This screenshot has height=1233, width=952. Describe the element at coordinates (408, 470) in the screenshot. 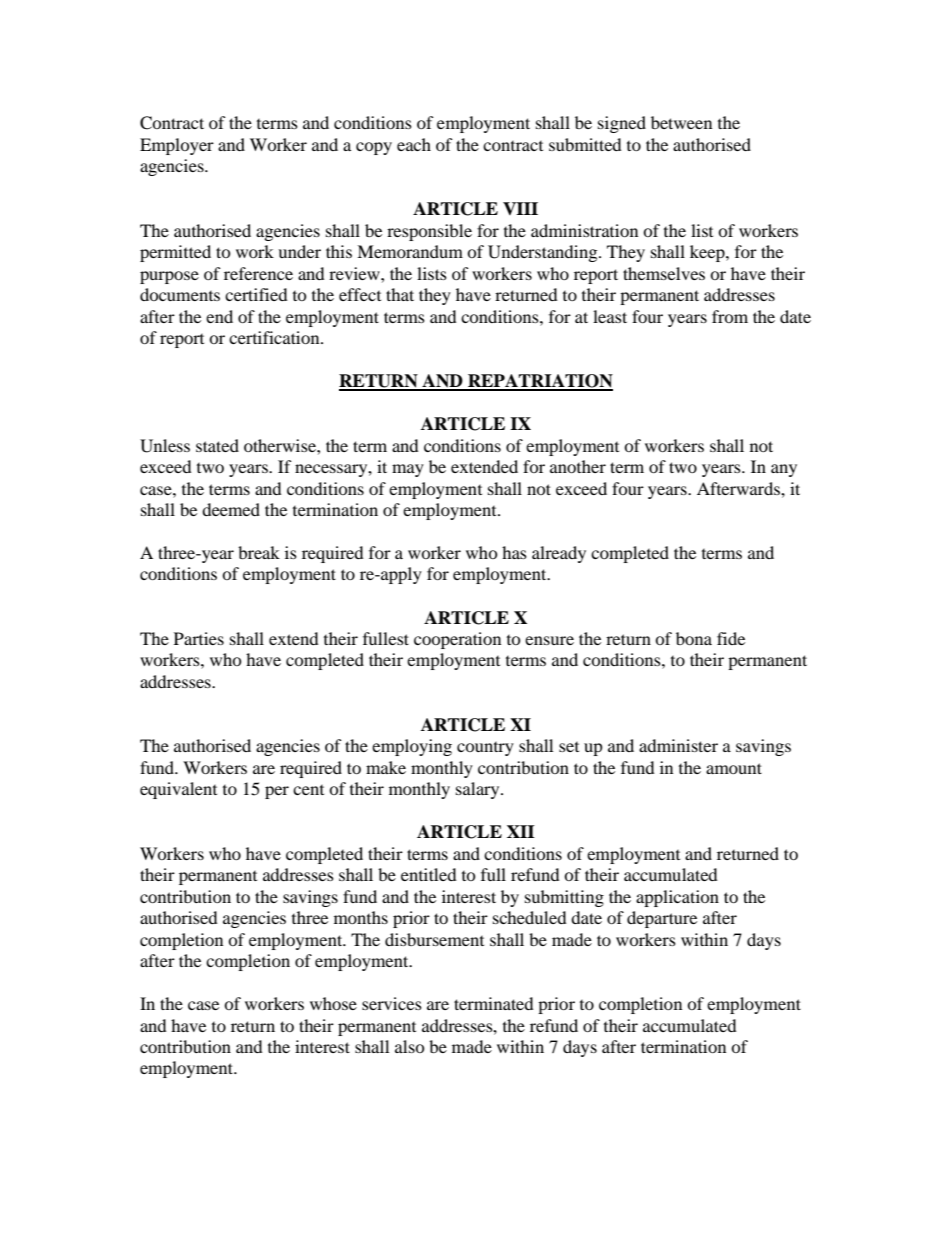

I see `may` at that location.
